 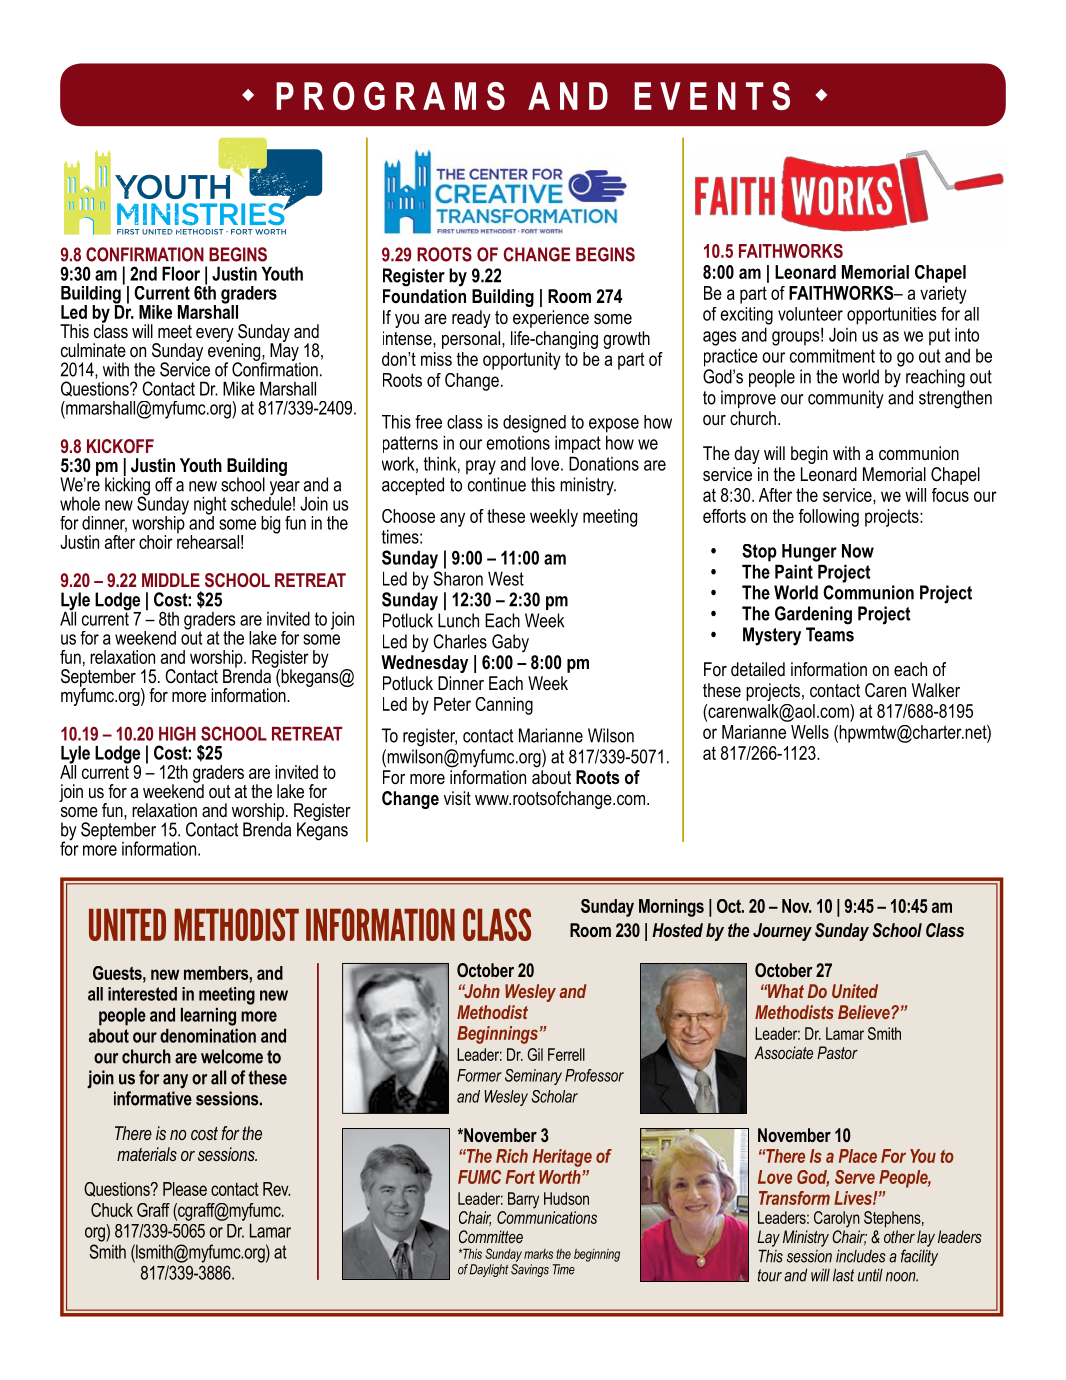 I want to click on continue, so click(x=497, y=484).
